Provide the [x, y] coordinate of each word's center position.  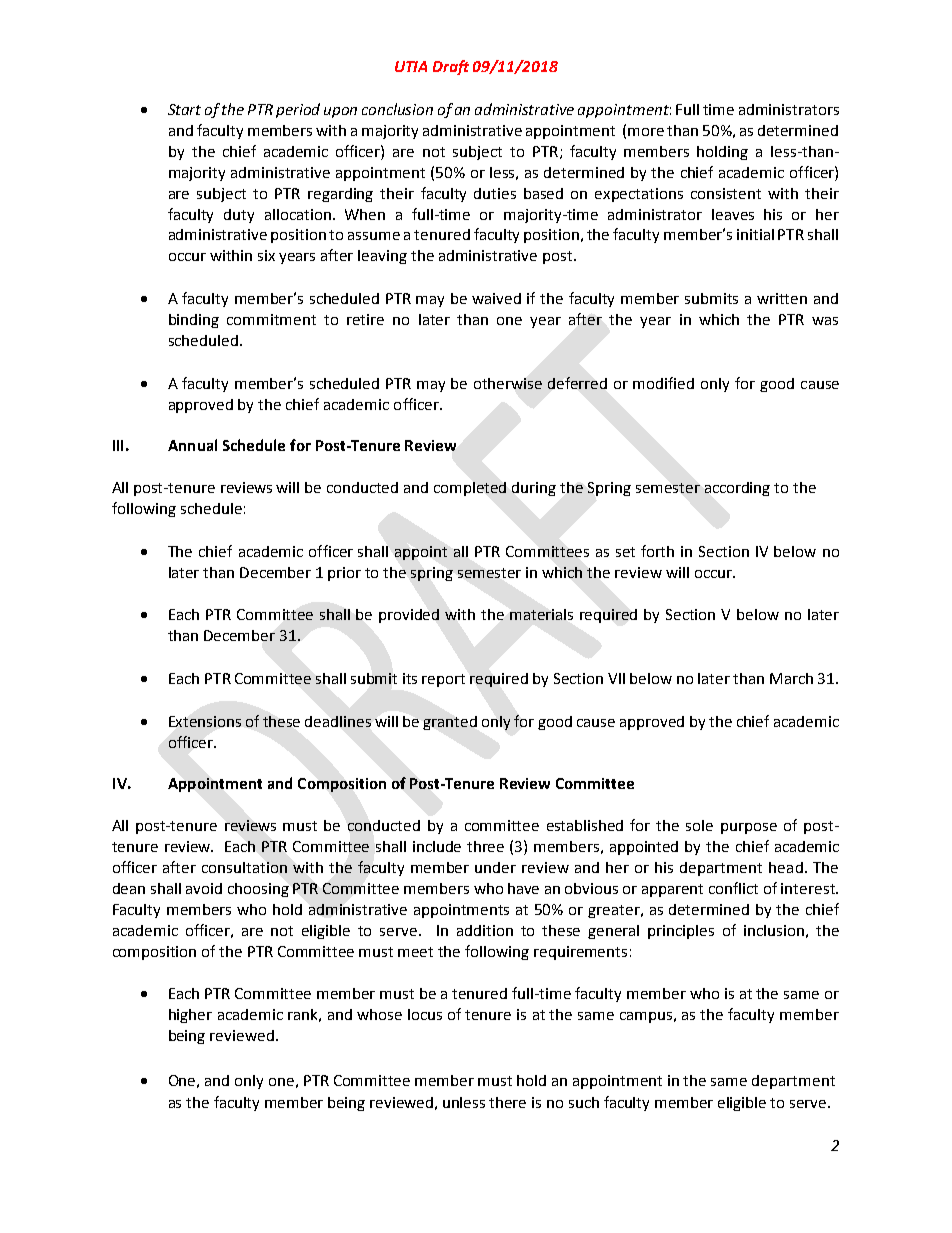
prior [344, 574]
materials [541, 614]
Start [184, 109]
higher [190, 1016]
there [507, 1102]
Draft [451, 67]
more [646, 132]
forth [657, 551]
